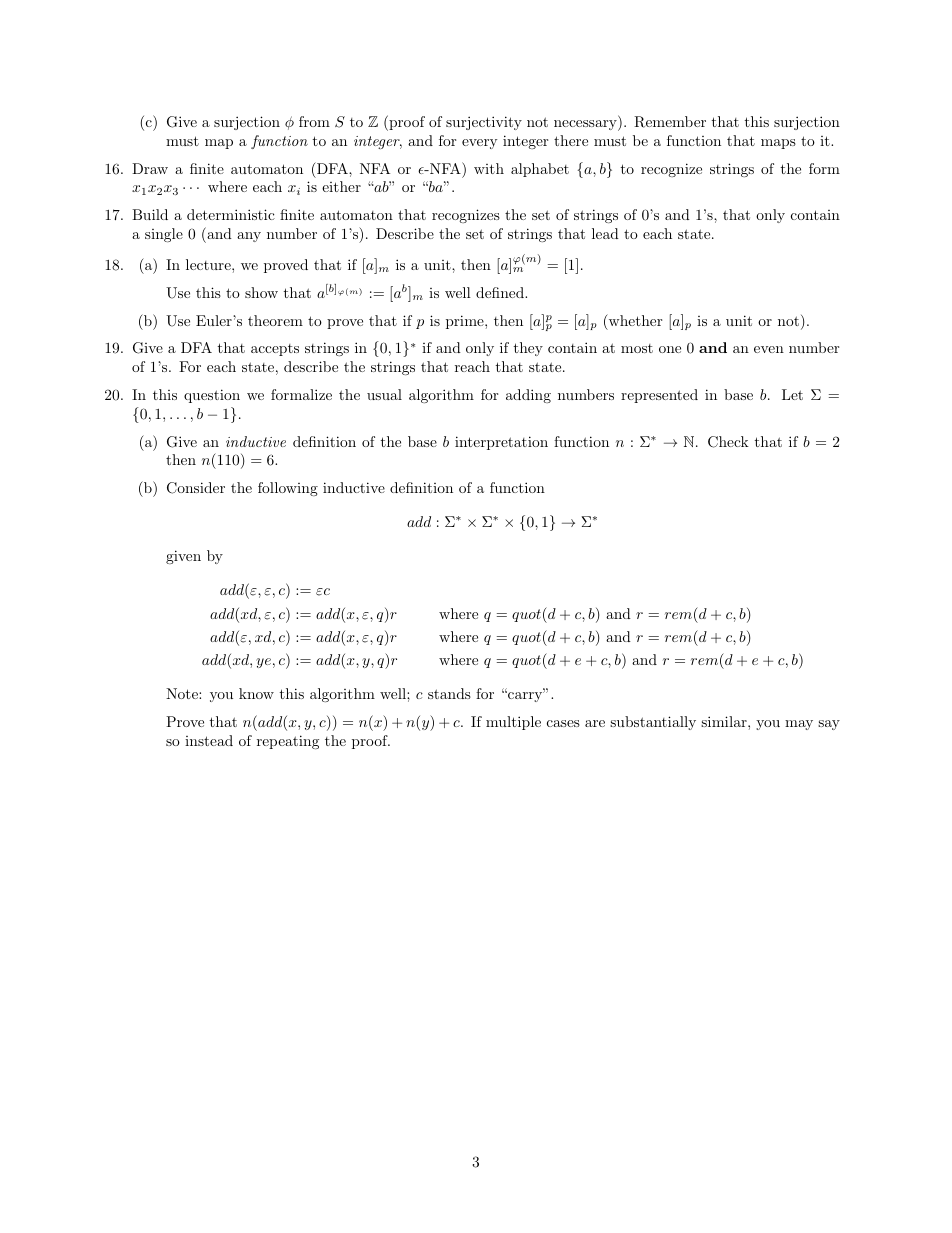 The height and width of the image is (1233, 952). Describe the element at coordinates (314, 121) in the image. I see `from` at that location.
